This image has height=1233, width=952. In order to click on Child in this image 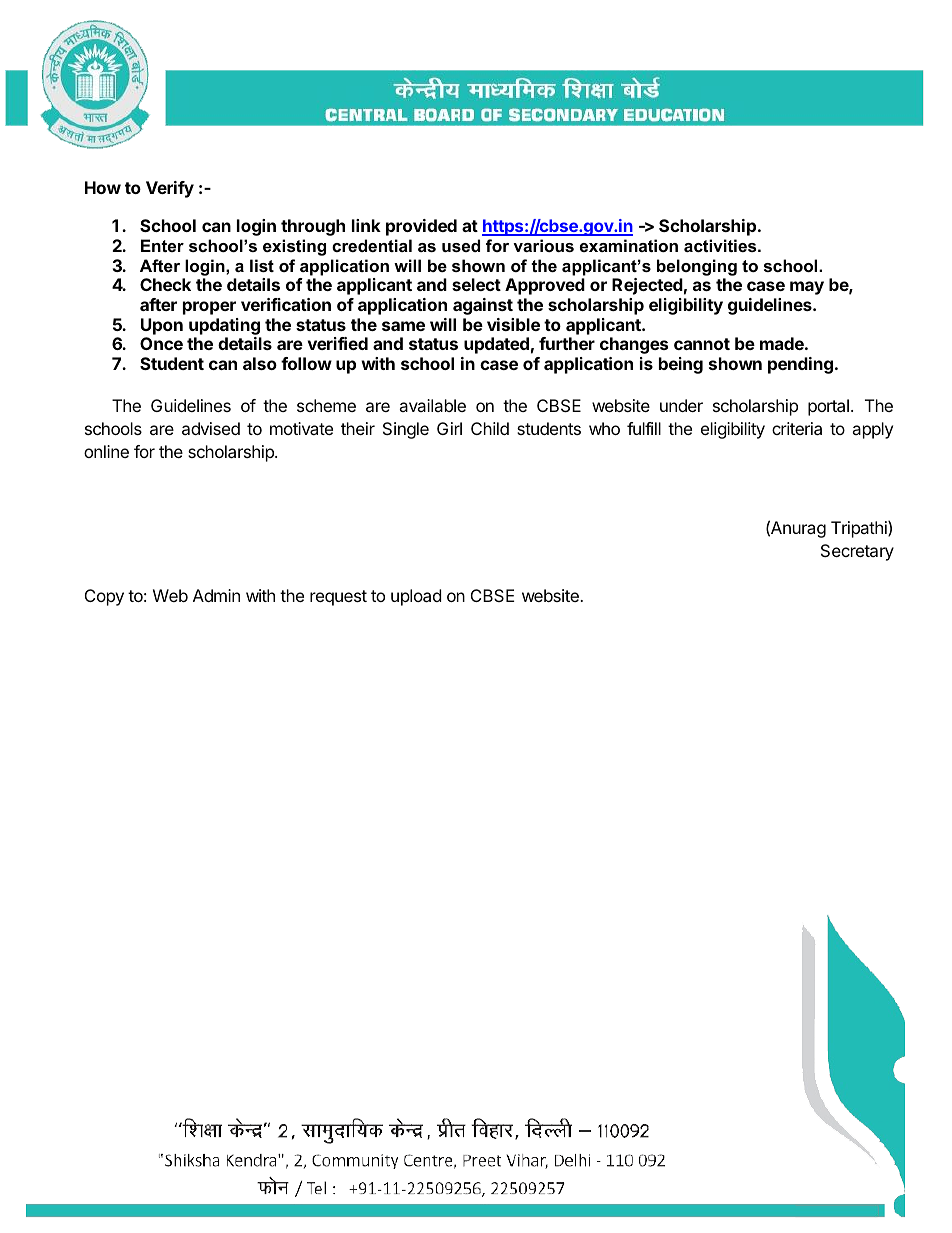, I will do `click(490, 428)`.
